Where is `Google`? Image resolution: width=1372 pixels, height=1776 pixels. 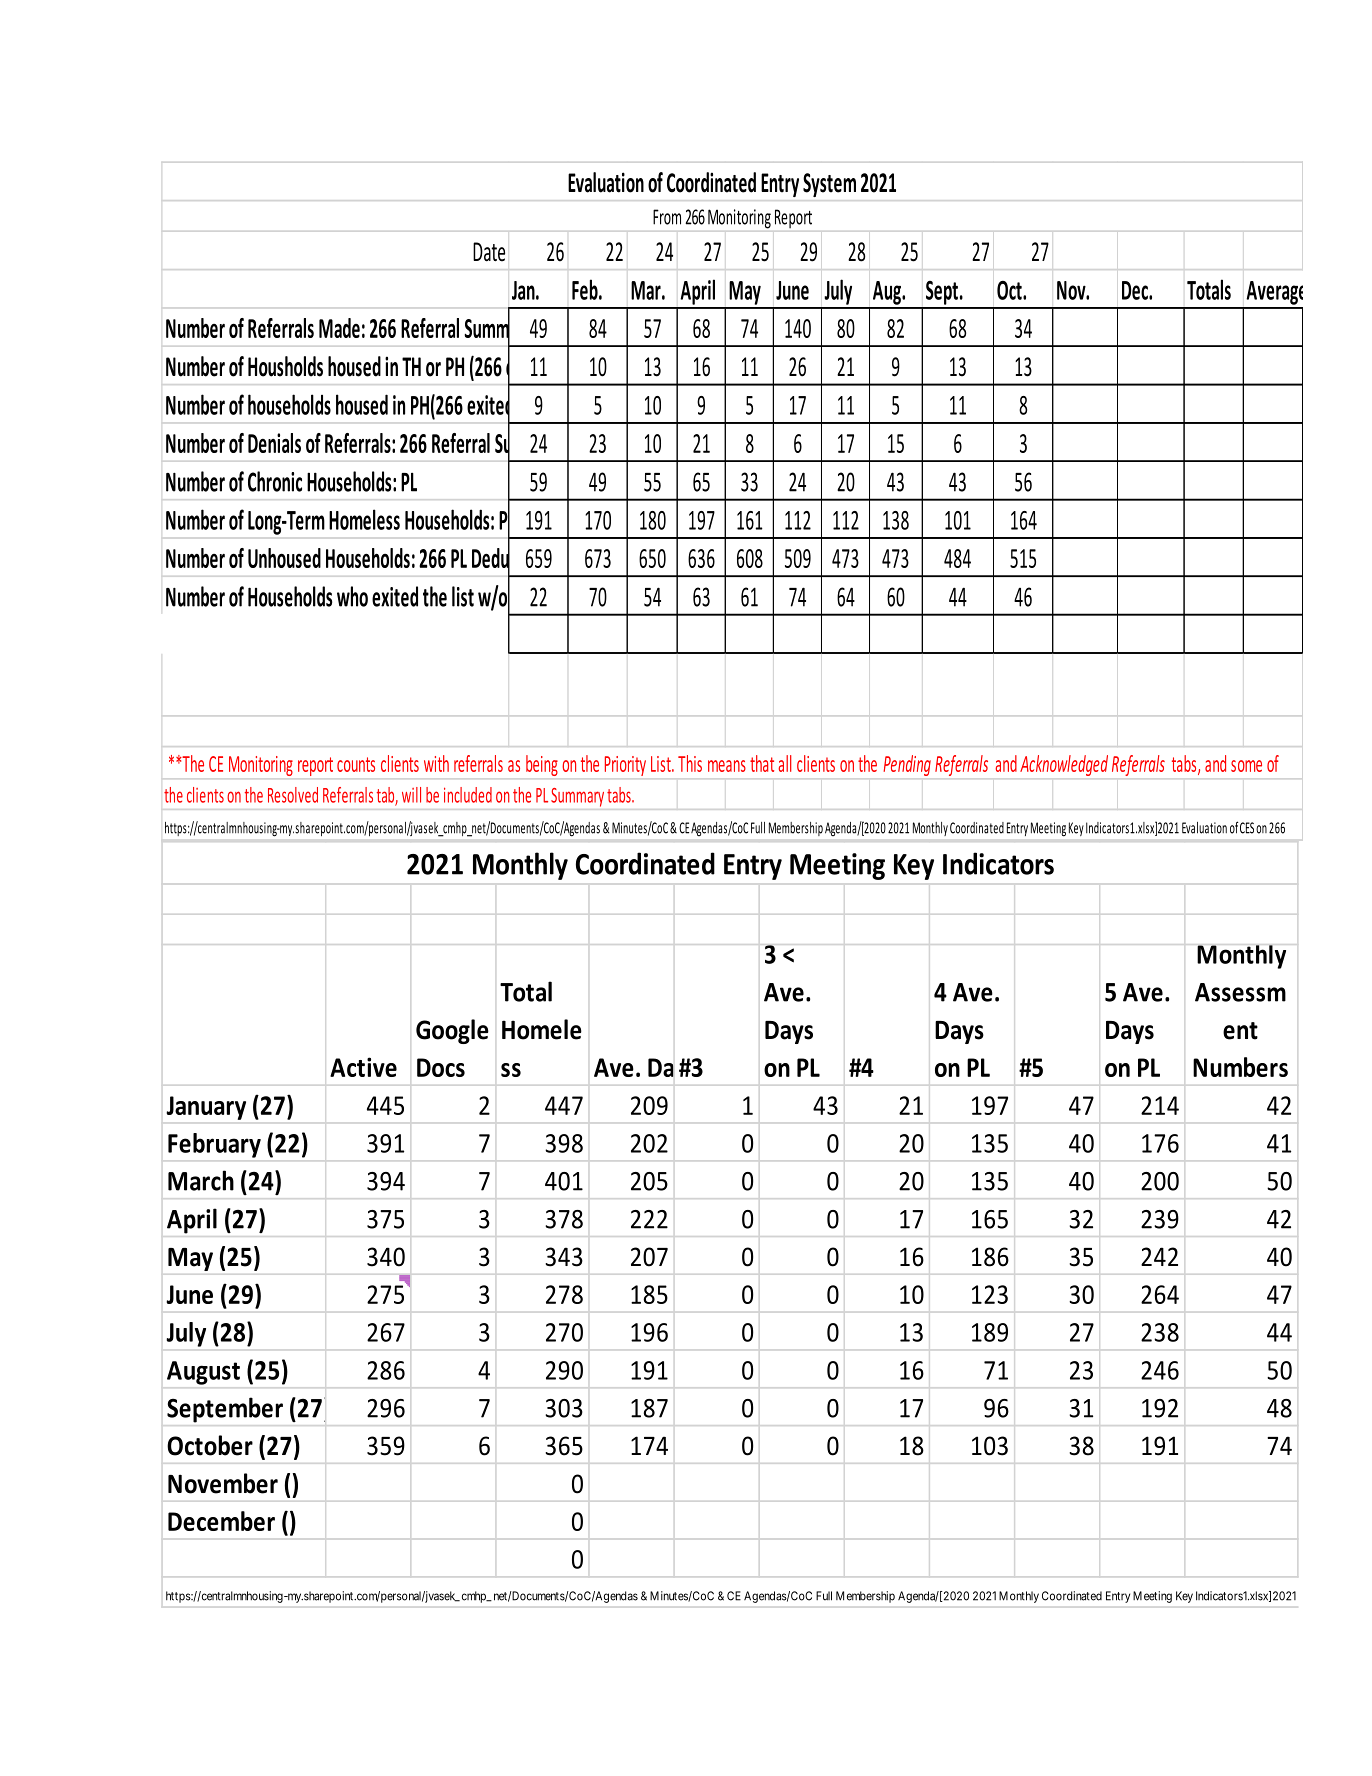 Google is located at coordinates (452, 1031).
